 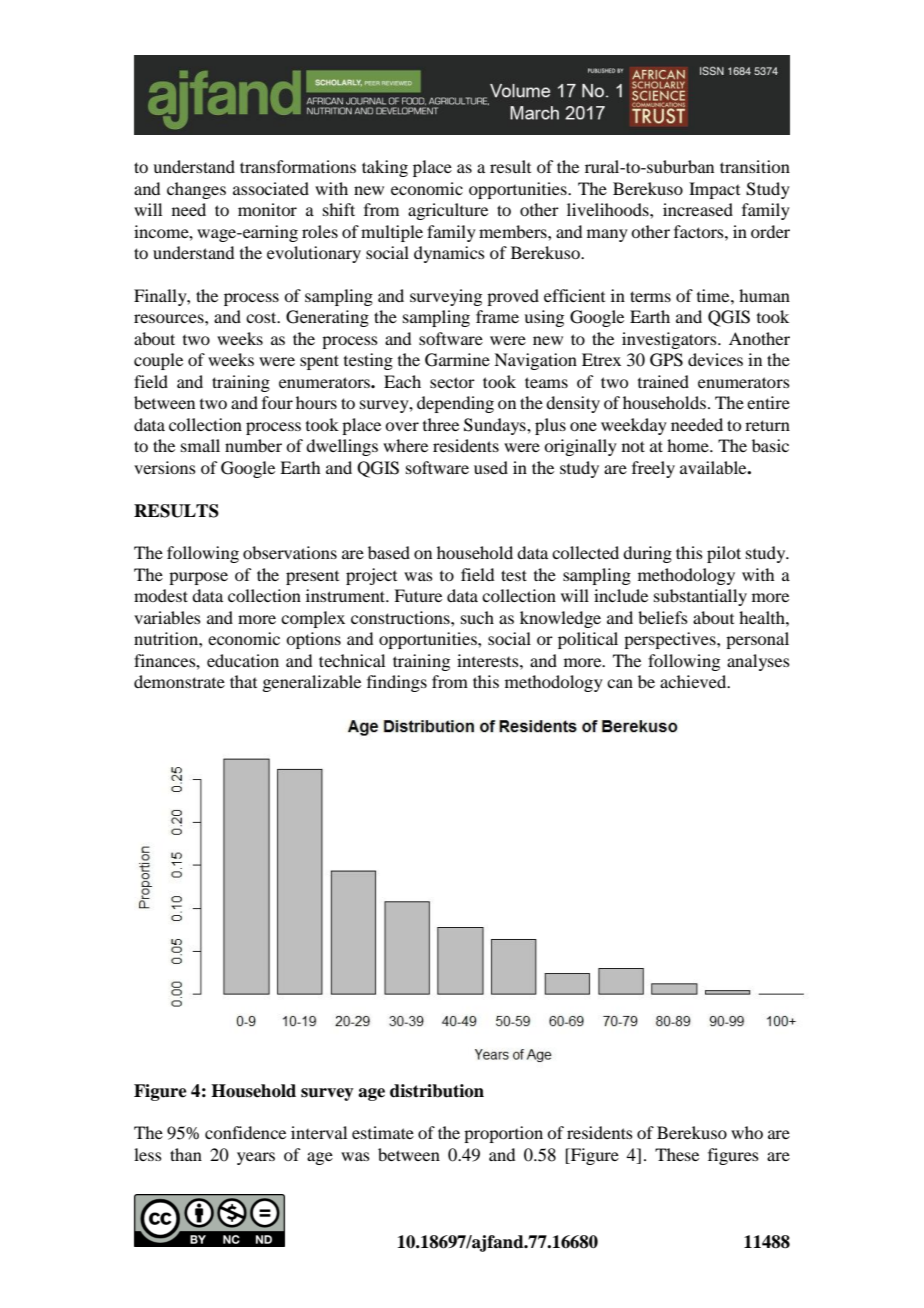 I want to click on that, so click(x=243, y=681).
